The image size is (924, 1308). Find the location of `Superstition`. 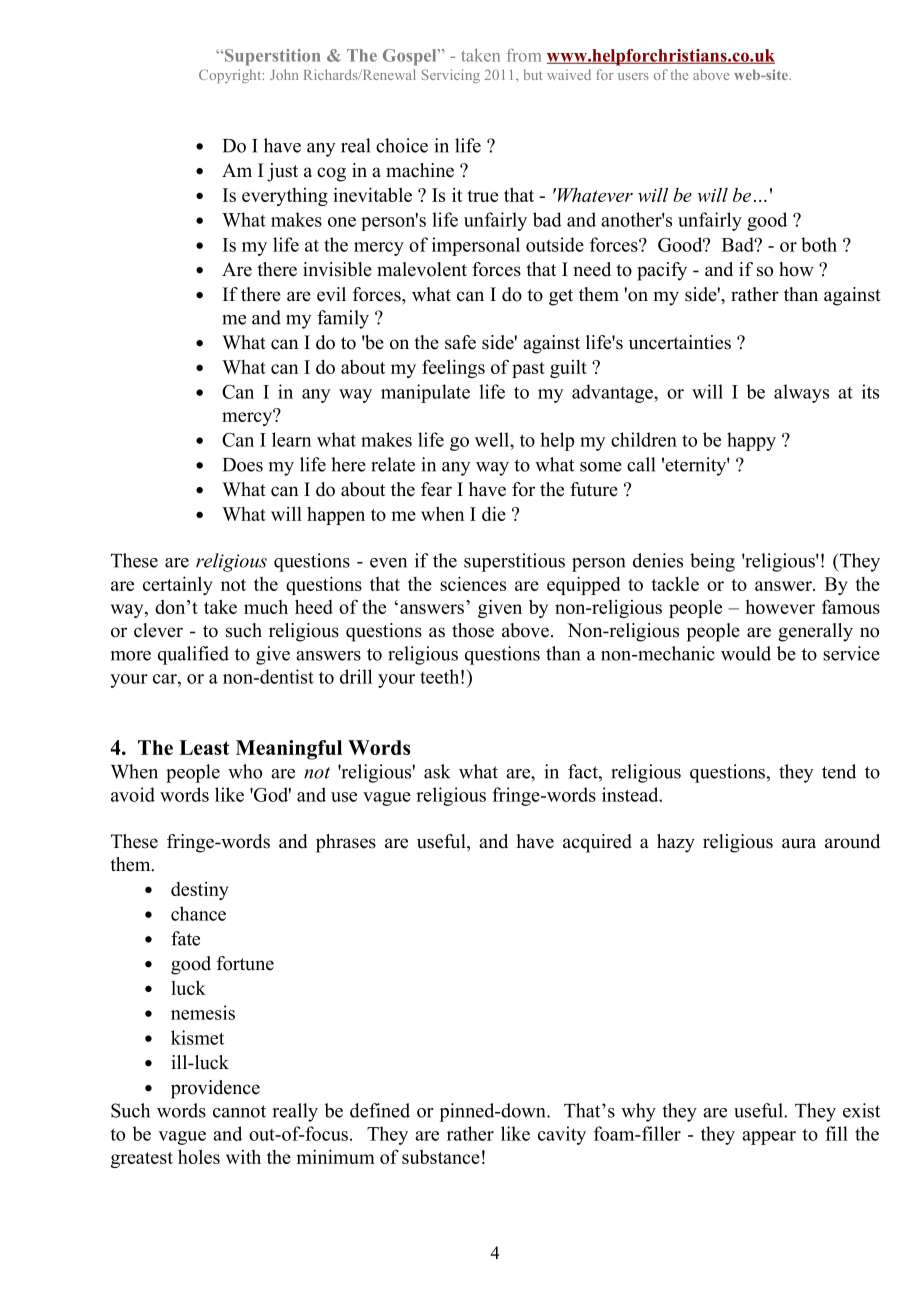

Superstition is located at coordinates (271, 57).
